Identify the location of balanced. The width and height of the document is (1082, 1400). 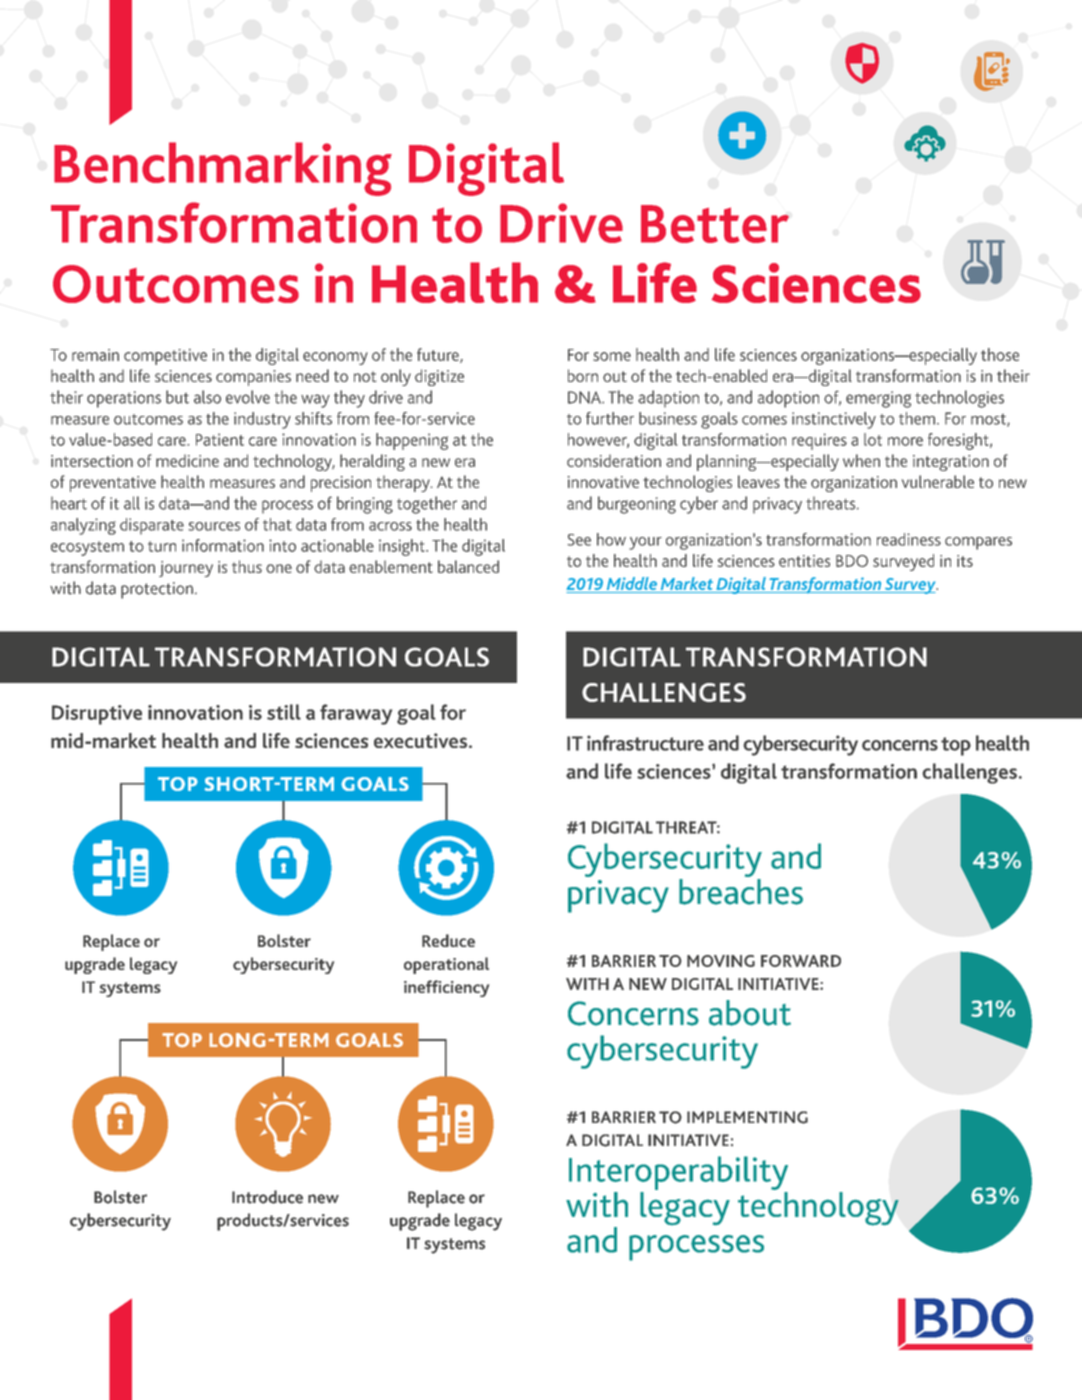
(468, 566).
